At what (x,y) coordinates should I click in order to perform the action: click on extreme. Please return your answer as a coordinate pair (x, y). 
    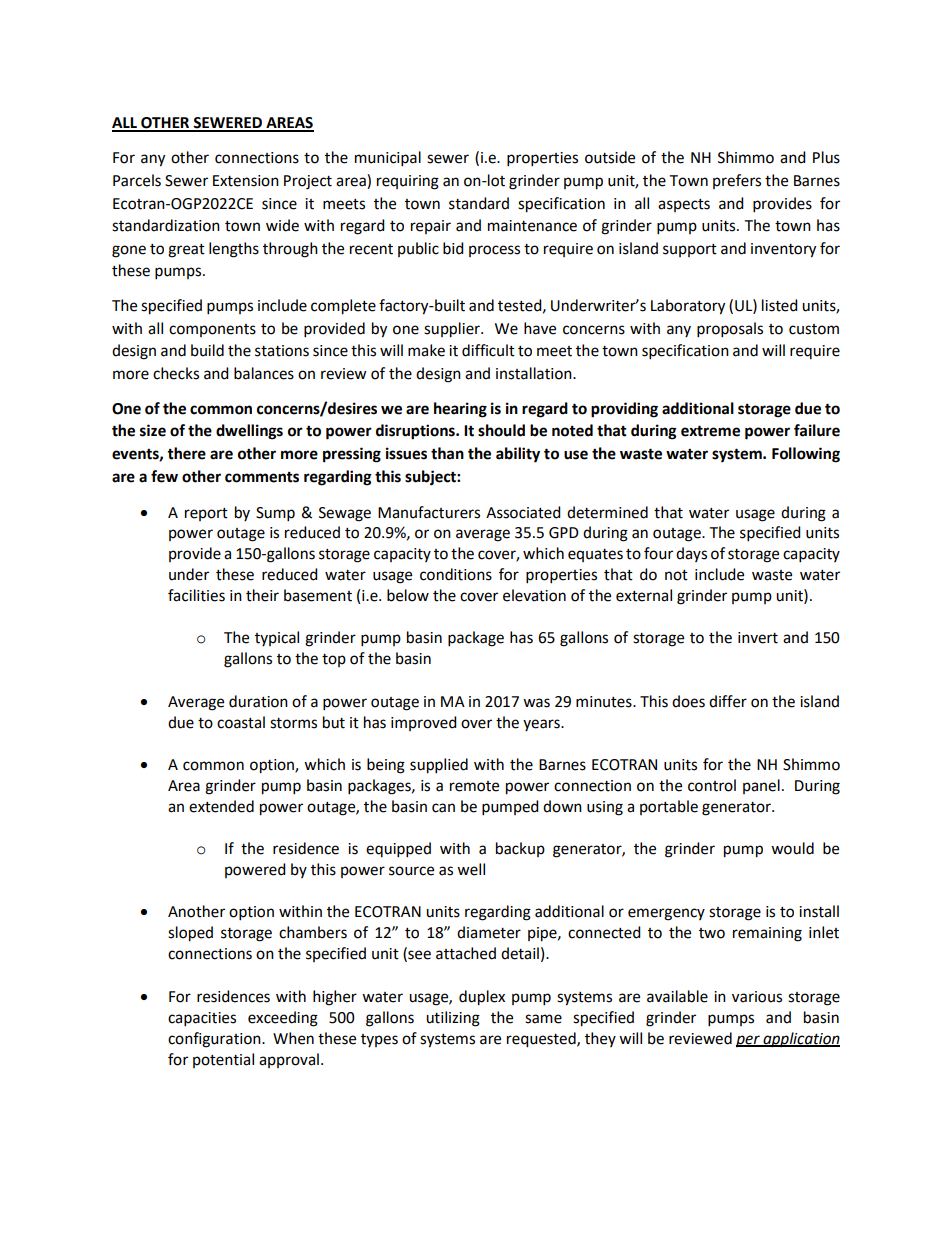
    Looking at the image, I should click on (710, 431).
